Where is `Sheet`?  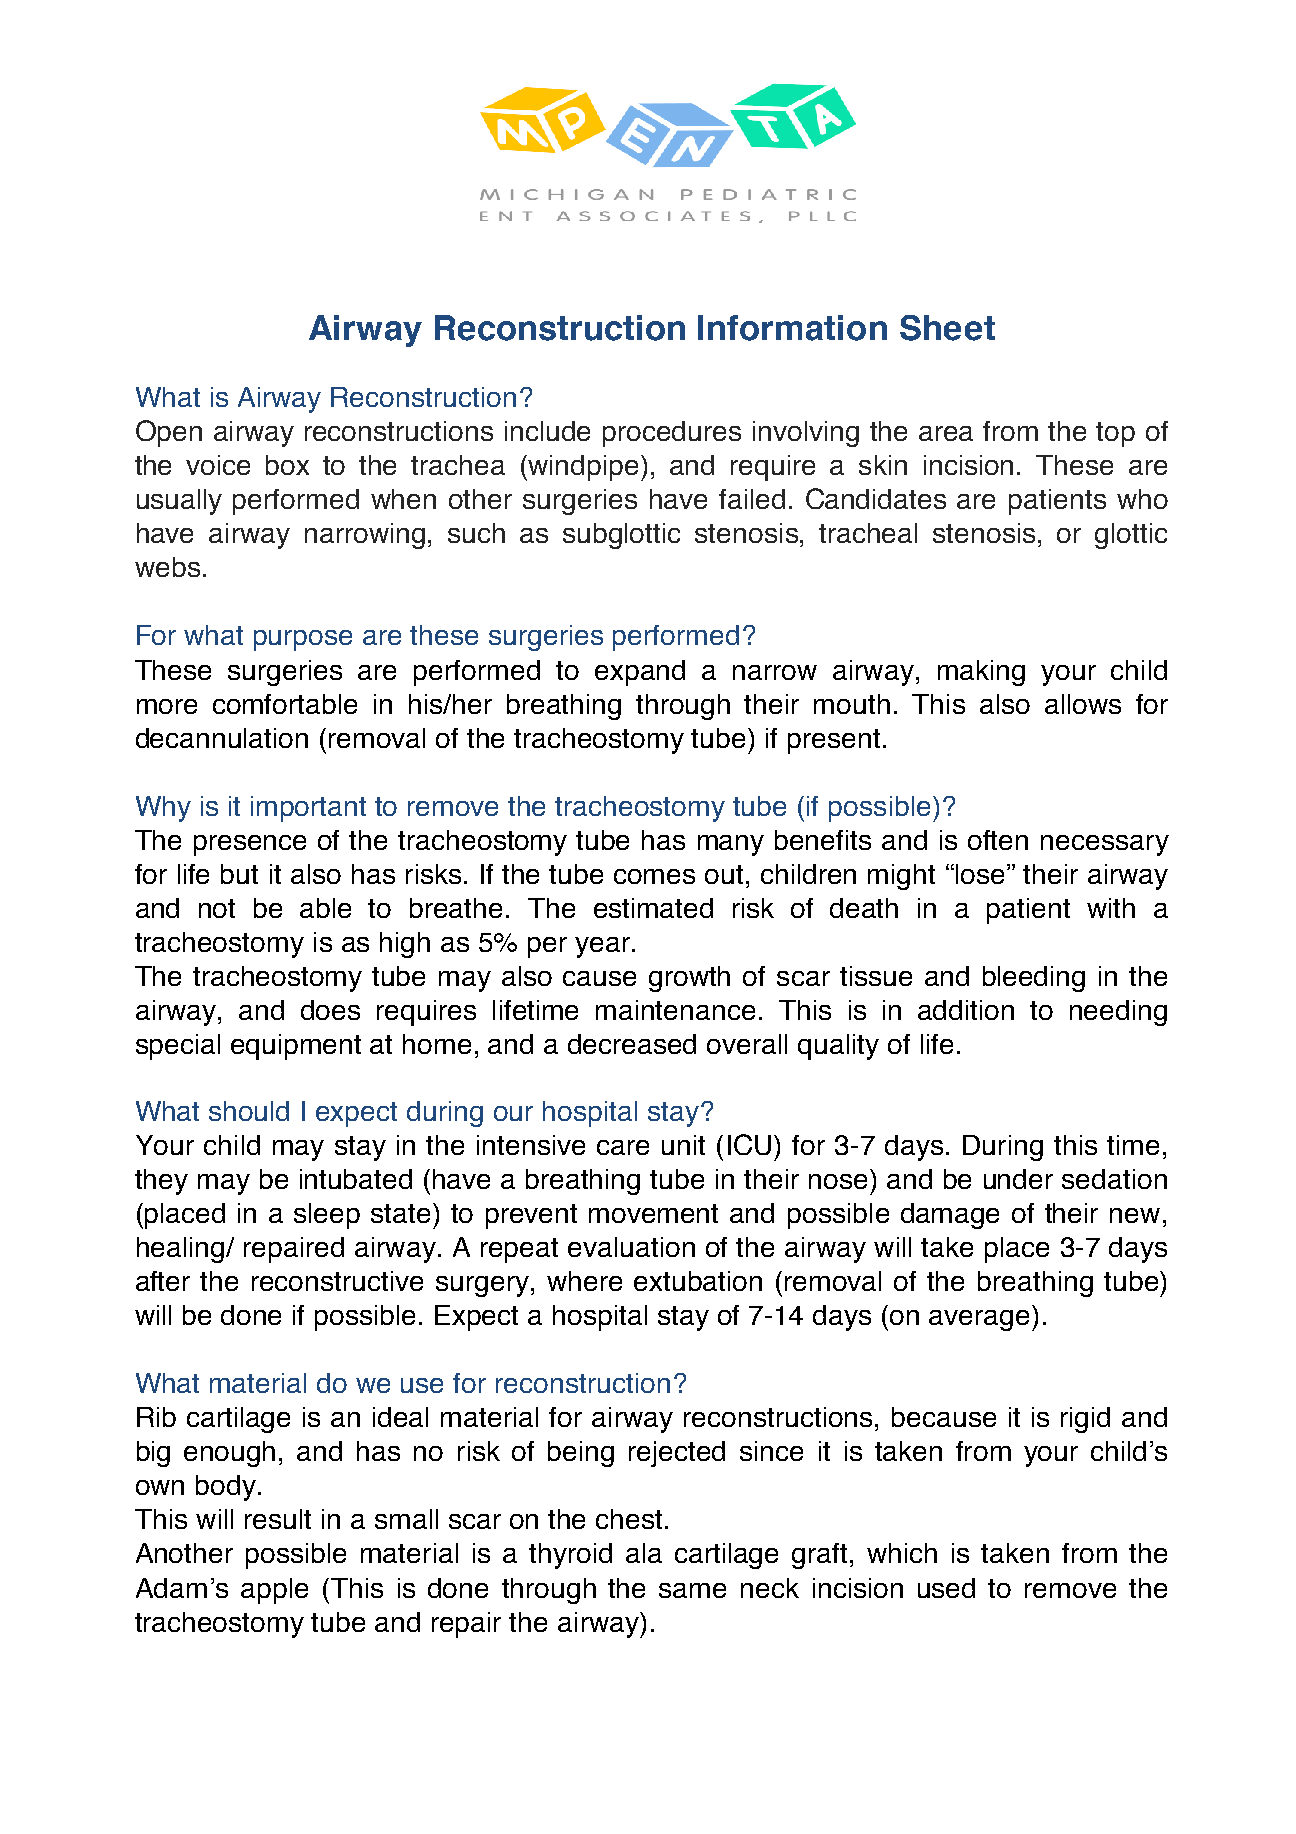
Sheet is located at coordinates (947, 328).
